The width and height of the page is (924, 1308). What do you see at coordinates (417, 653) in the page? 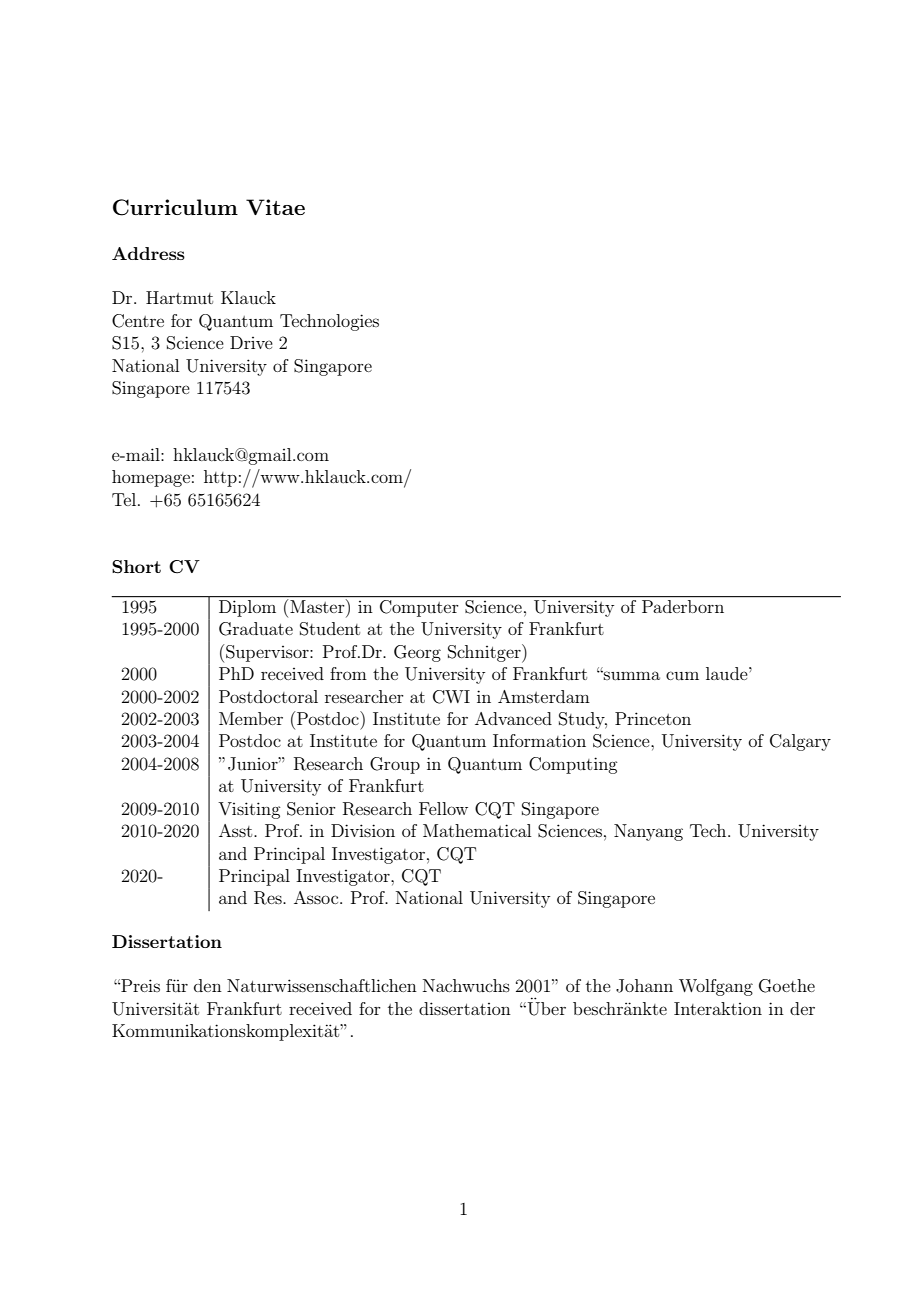
I see `Georg` at bounding box center [417, 653].
